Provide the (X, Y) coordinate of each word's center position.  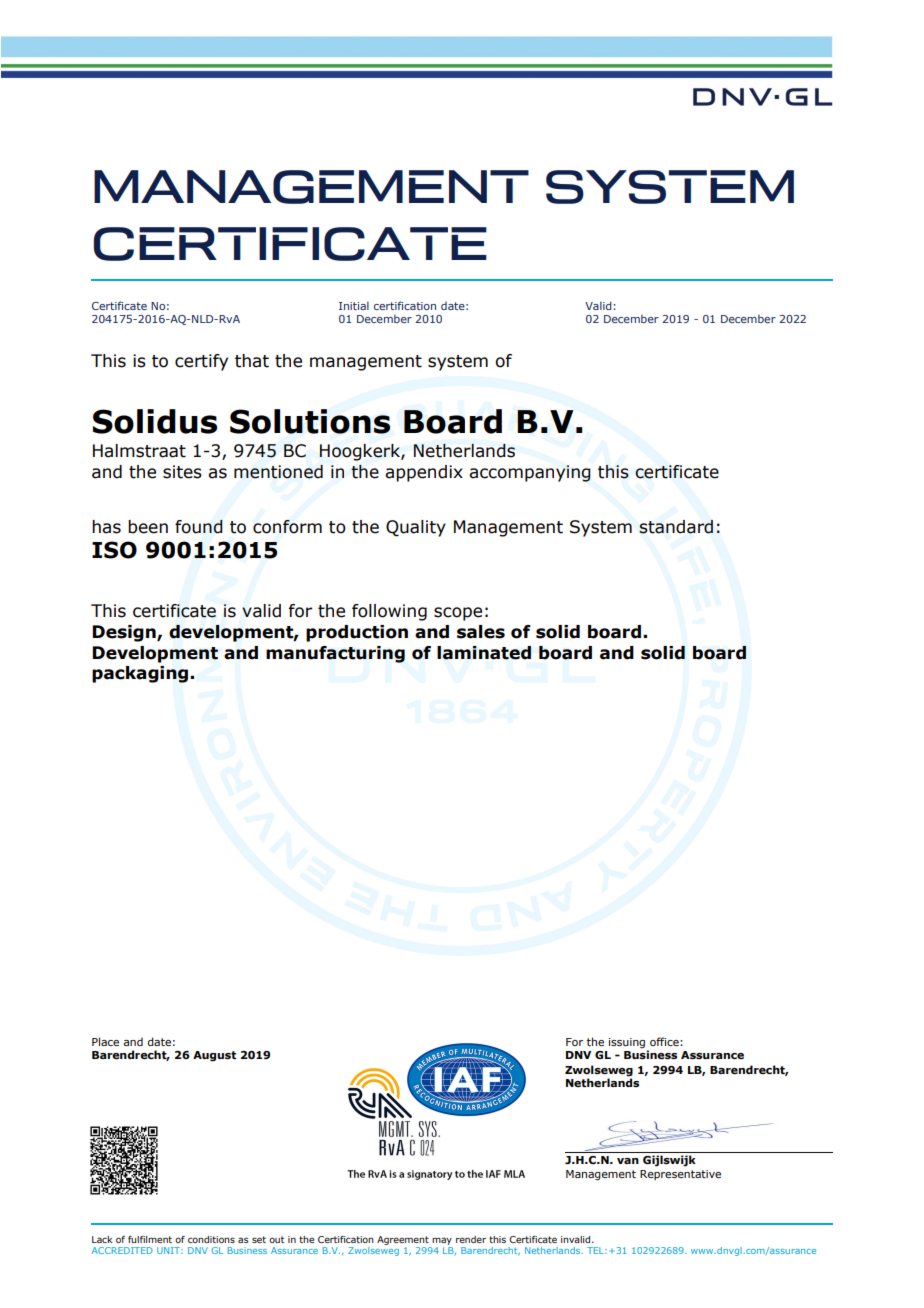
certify (201, 362)
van (628, 1161)
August (214, 1056)
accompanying (530, 473)
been (148, 527)
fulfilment (150, 1239)
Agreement (404, 1242)
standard (676, 527)
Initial (354, 305)
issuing (626, 1043)
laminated (484, 653)
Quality (416, 528)
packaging (141, 674)
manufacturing (335, 654)
